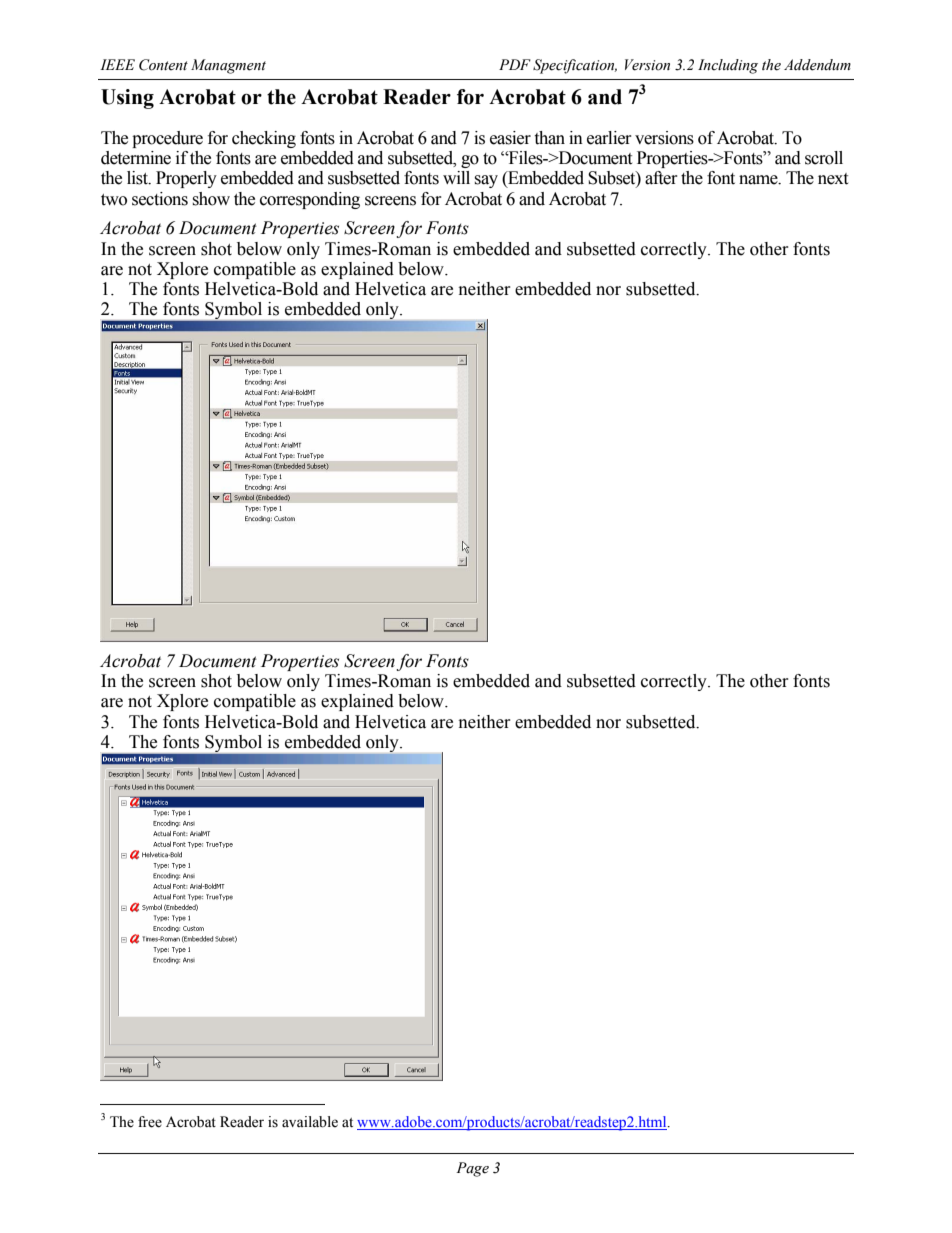 This page has width=952, height=1233. What do you see at coordinates (759, 180) in the page?
I see `name` at bounding box center [759, 180].
